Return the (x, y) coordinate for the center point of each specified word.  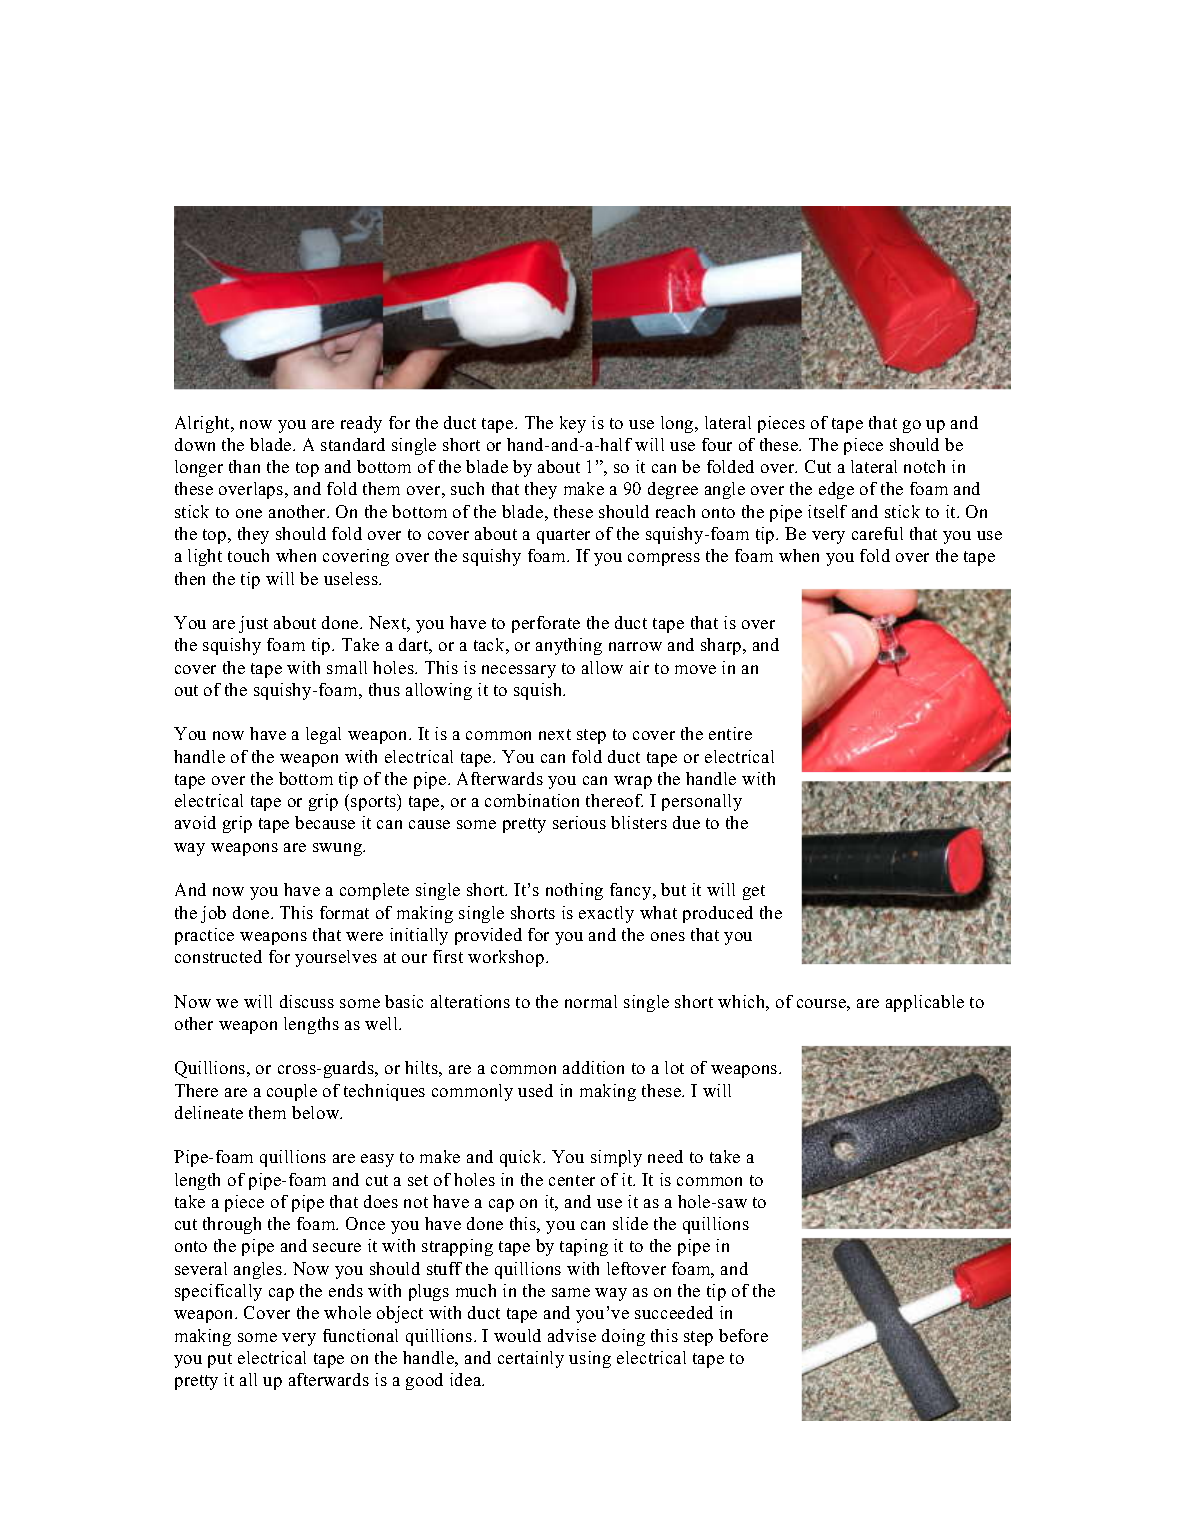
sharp (722, 646)
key (573, 424)
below (317, 1112)
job (213, 914)
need (665, 1156)
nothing (574, 891)
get (754, 892)
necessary (519, 671)
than (244, 466)
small (347, 667)
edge (836, 490)
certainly (531, 1359)
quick (522, 1158)
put (220, 1360)
